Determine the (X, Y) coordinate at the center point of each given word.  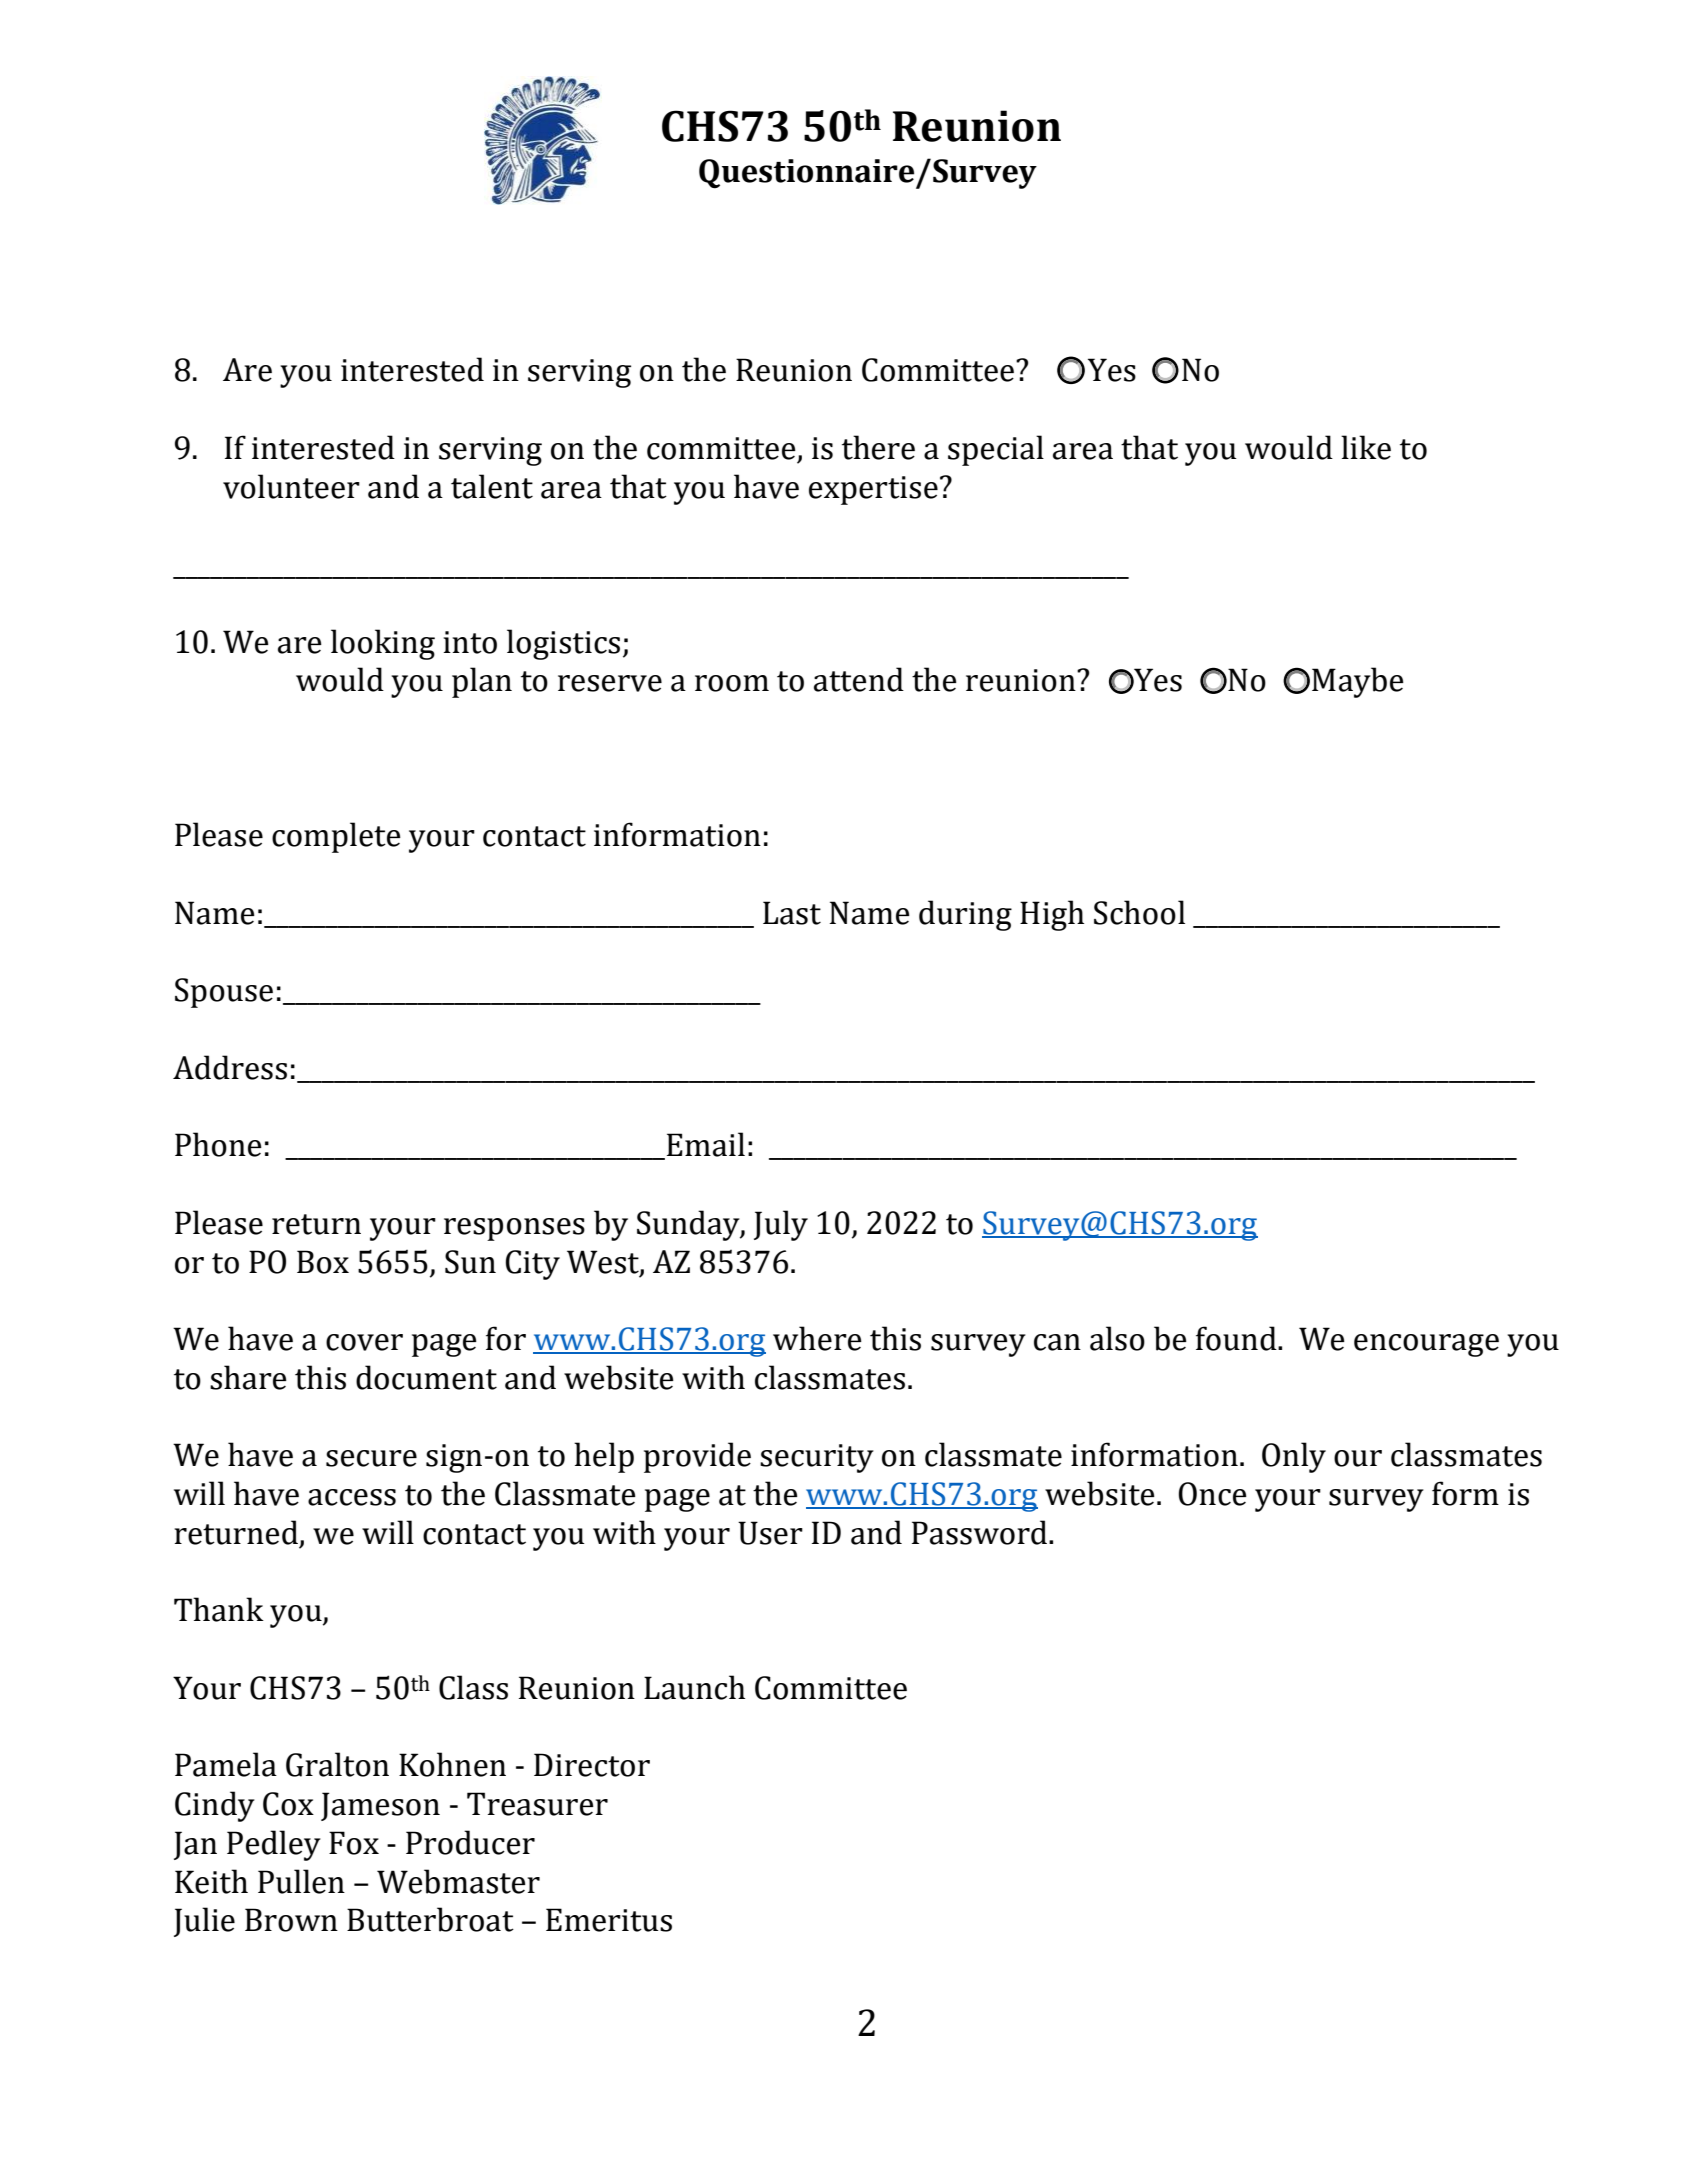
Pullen (301, 1881)
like (1366, 447)
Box (323, 1262)
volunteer (291, 486)
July (781, 1225)
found (1237, 1338)
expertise (873, 490)
